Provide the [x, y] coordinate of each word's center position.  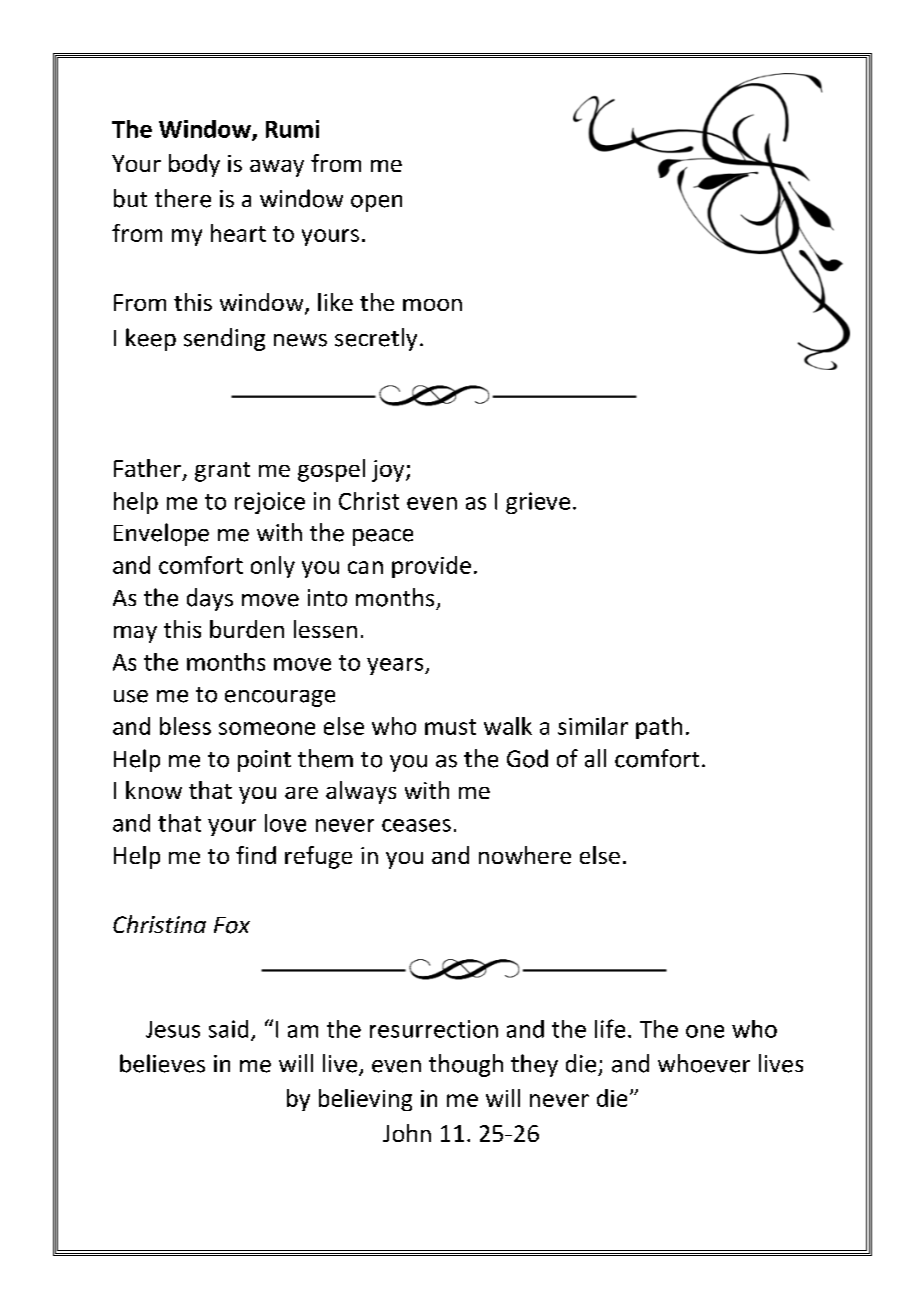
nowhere [525, 855]
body [194, 165]
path [659, 728]
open [376, 203]
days [210, 599]
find [256, 855]
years [396, 666]
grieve [538, 503]
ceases [416, 825]
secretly [376, 339]
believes [162, 1063]
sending [224, 339]
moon [432, 305]
